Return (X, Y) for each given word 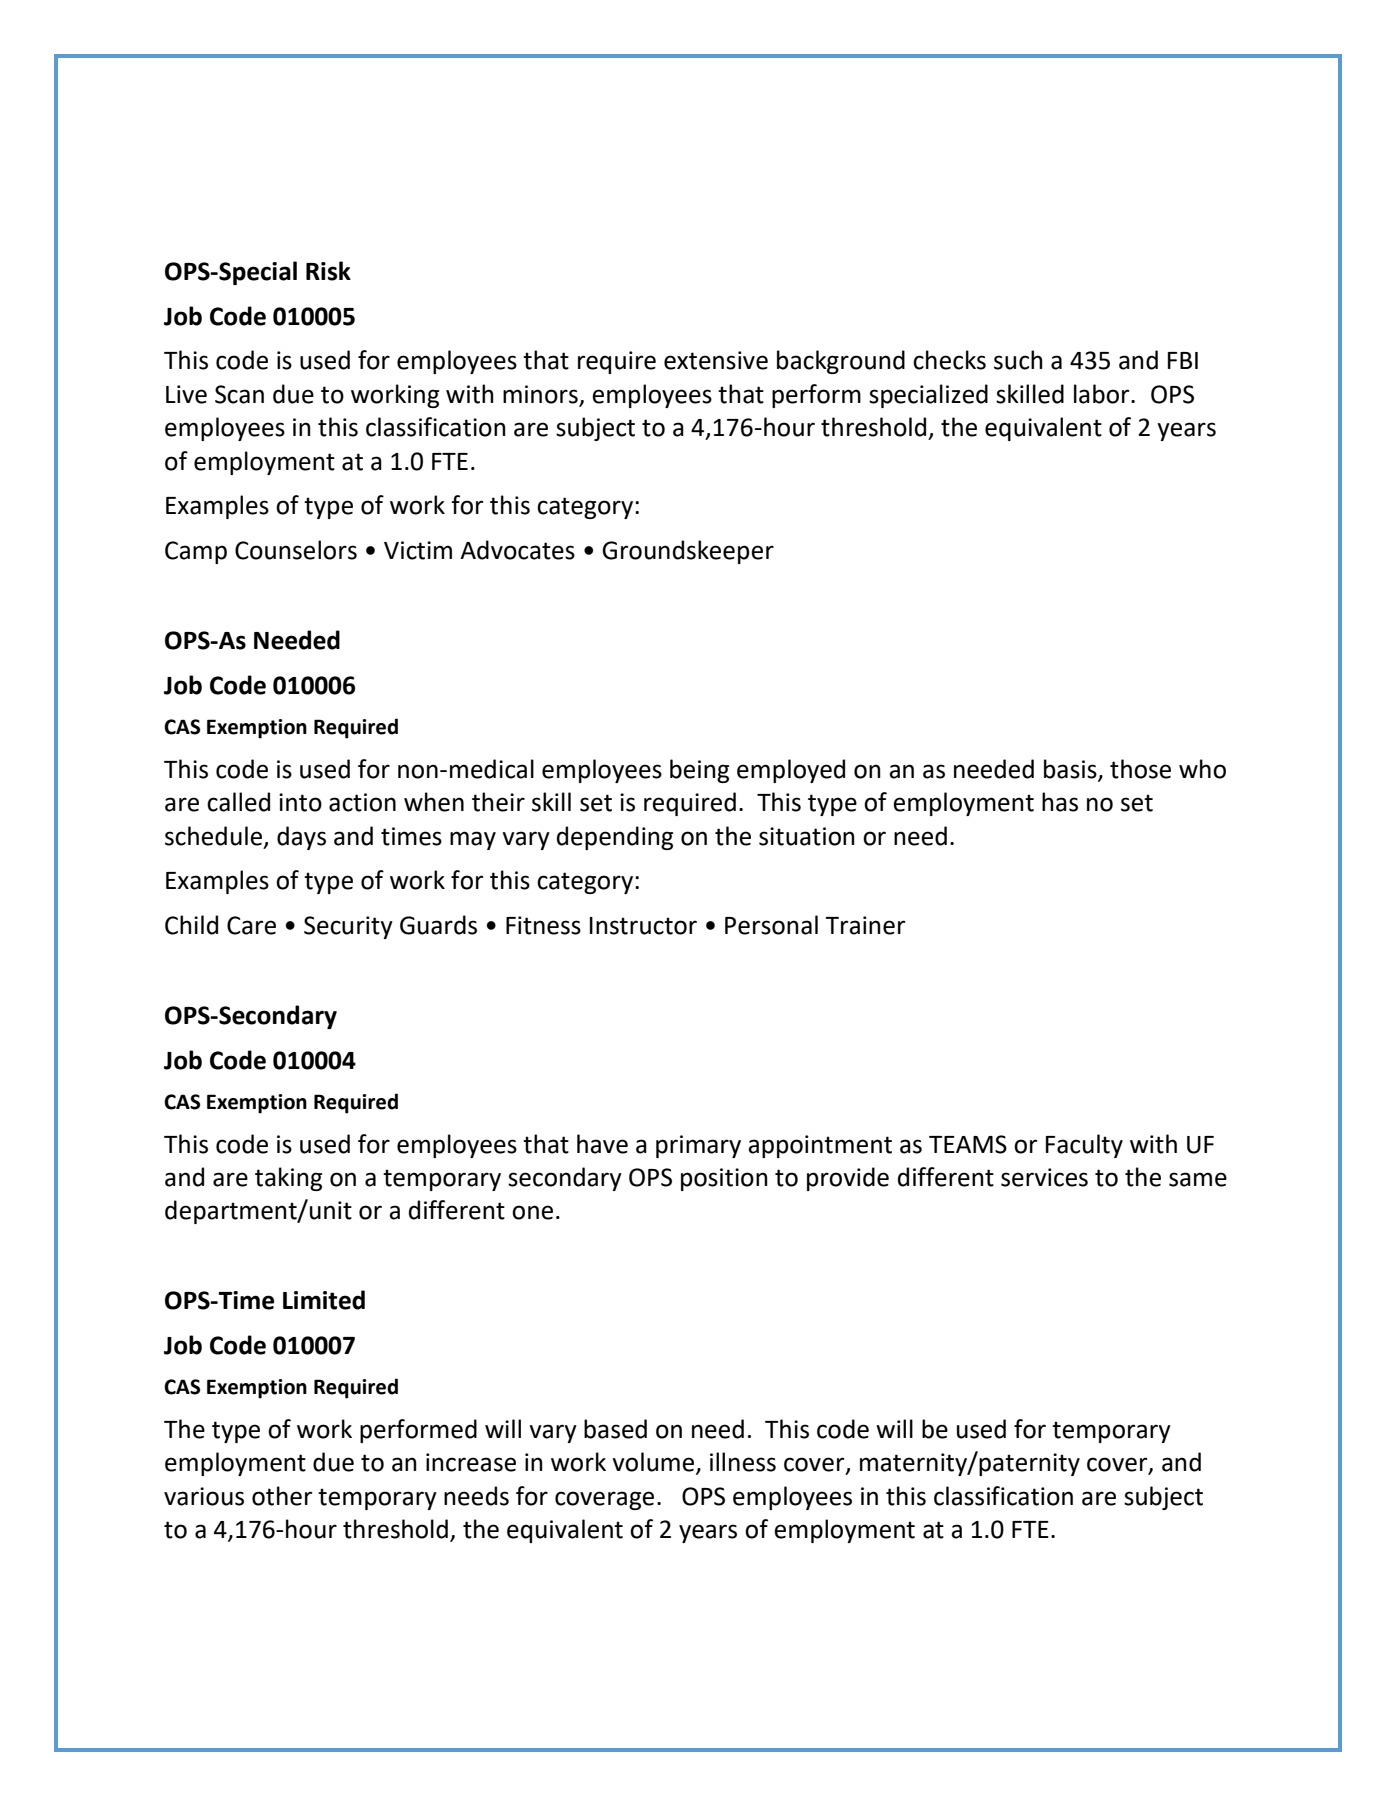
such (1018, 360)
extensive (716, 360)
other (282, 1496)
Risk (328, 271)
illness (743, 1462)
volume (654, 1463)
